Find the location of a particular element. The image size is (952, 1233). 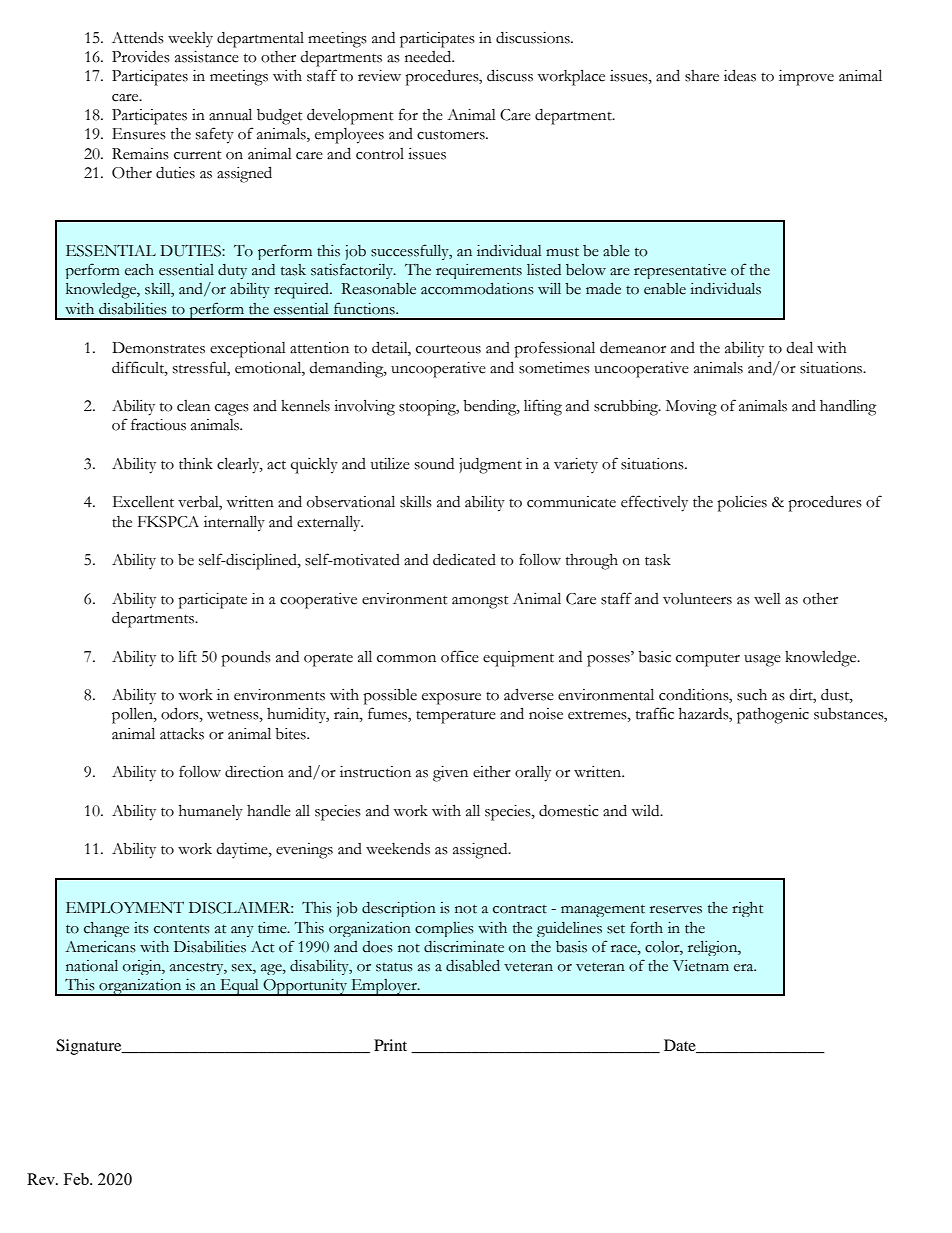

amongst is located at coordinates (480, 602).
